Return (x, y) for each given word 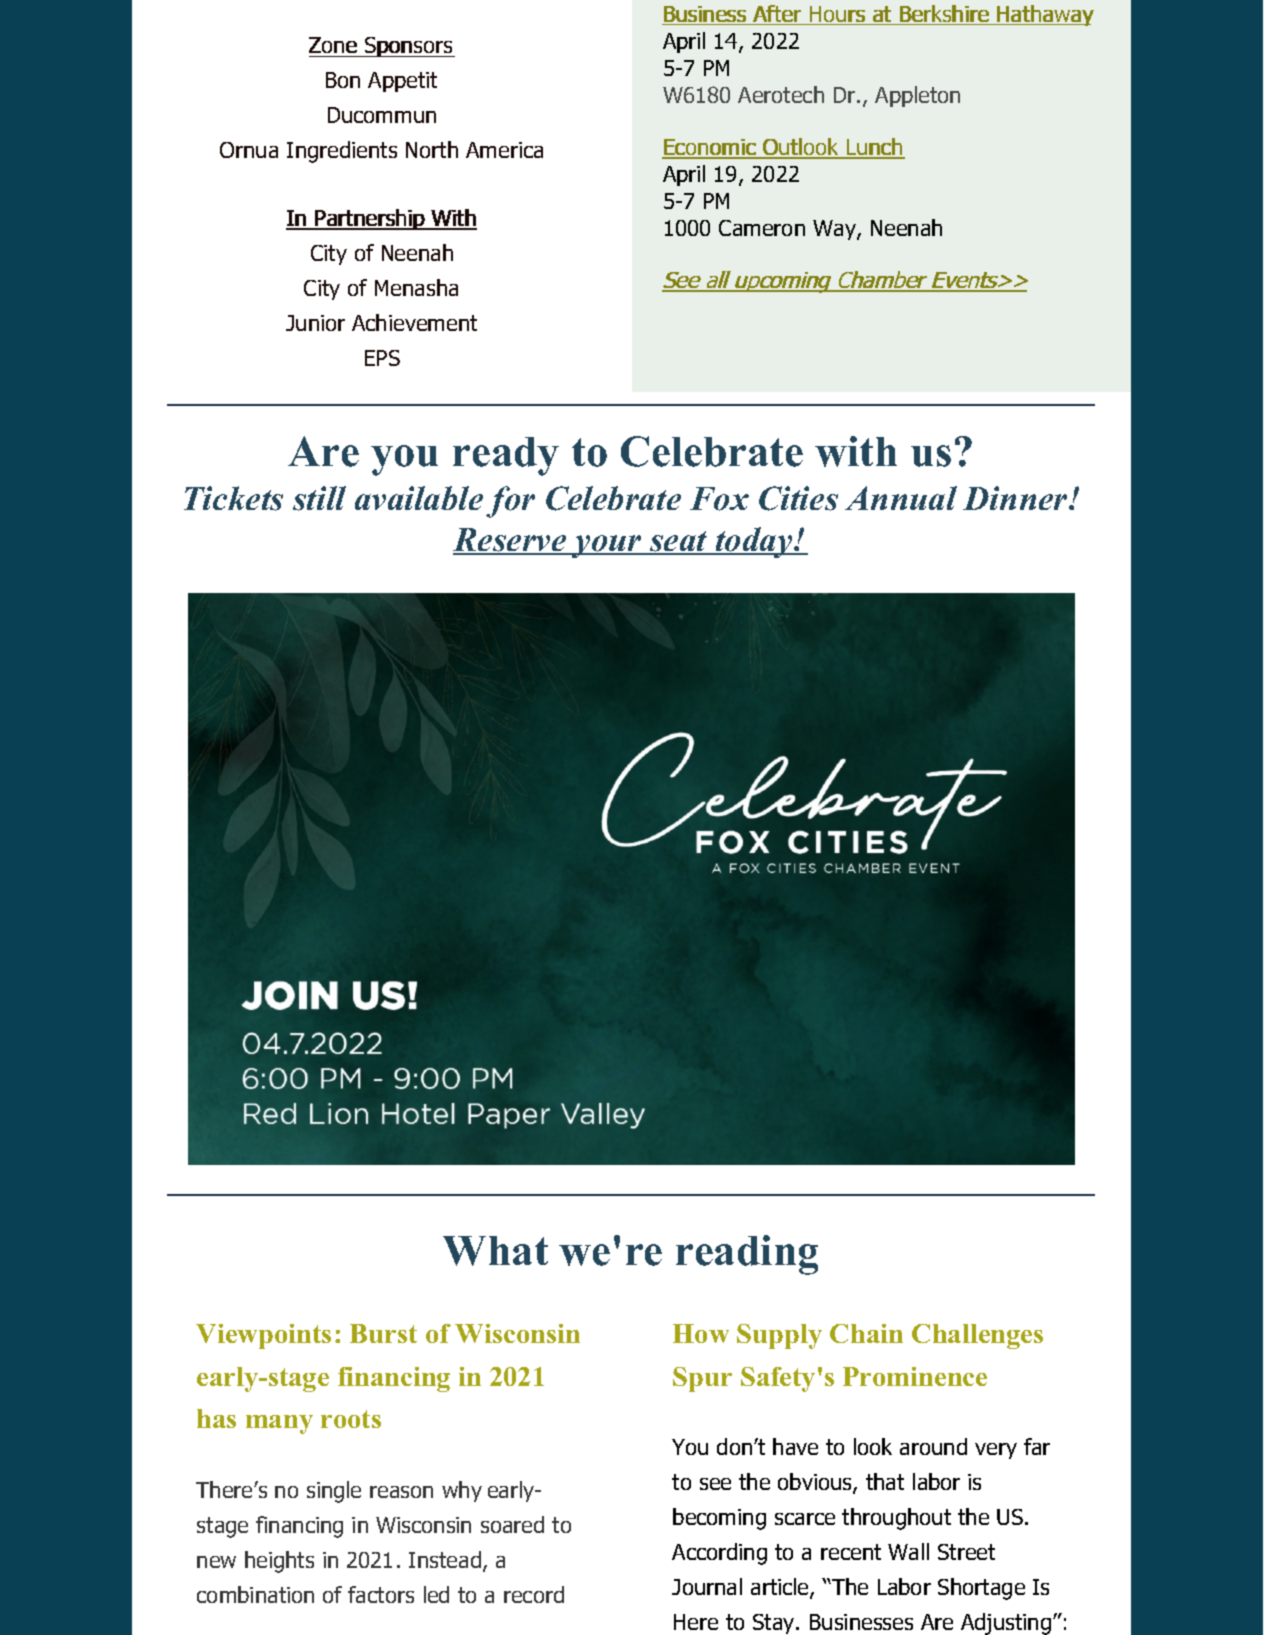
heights (279, 1562)
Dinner (1016, 498)
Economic (710, 148)
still (319, 498)
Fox (719, 499)
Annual (901, 498)
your (607, 546)
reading (747, 1255)
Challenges (977, 1336)
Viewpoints (263, 1336)
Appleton (917, 96)
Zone (334, 47)
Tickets (233, 498)
